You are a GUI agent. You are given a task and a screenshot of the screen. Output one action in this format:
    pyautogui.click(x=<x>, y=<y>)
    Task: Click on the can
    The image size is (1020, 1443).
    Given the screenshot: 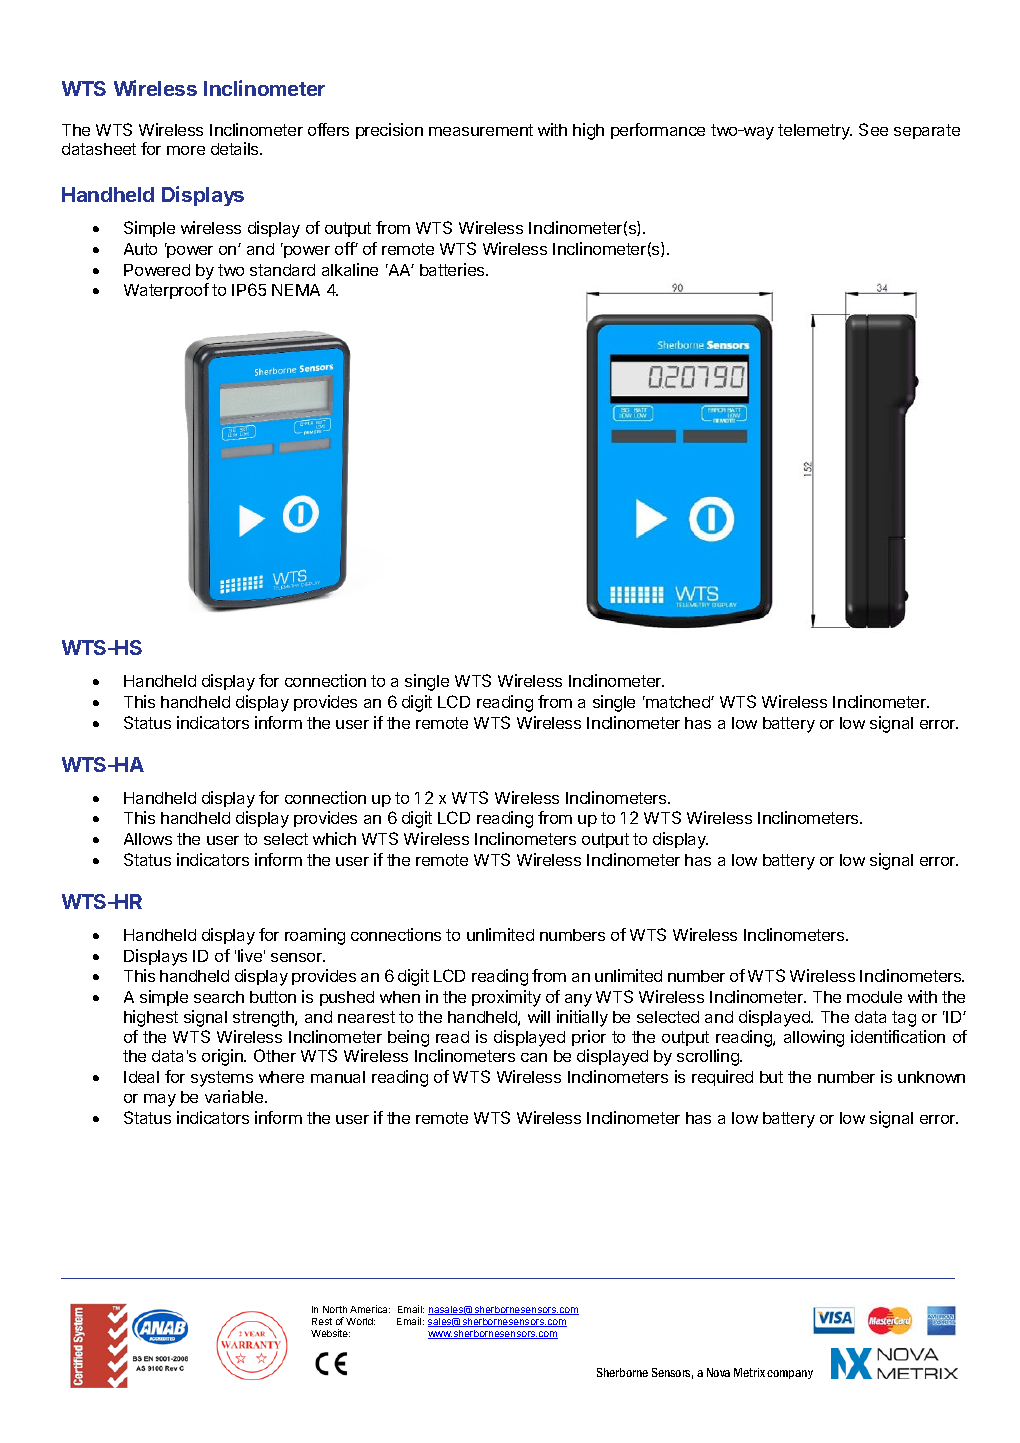 What is the action you would take?
    pyautogui.click(x=534, y=1057)
